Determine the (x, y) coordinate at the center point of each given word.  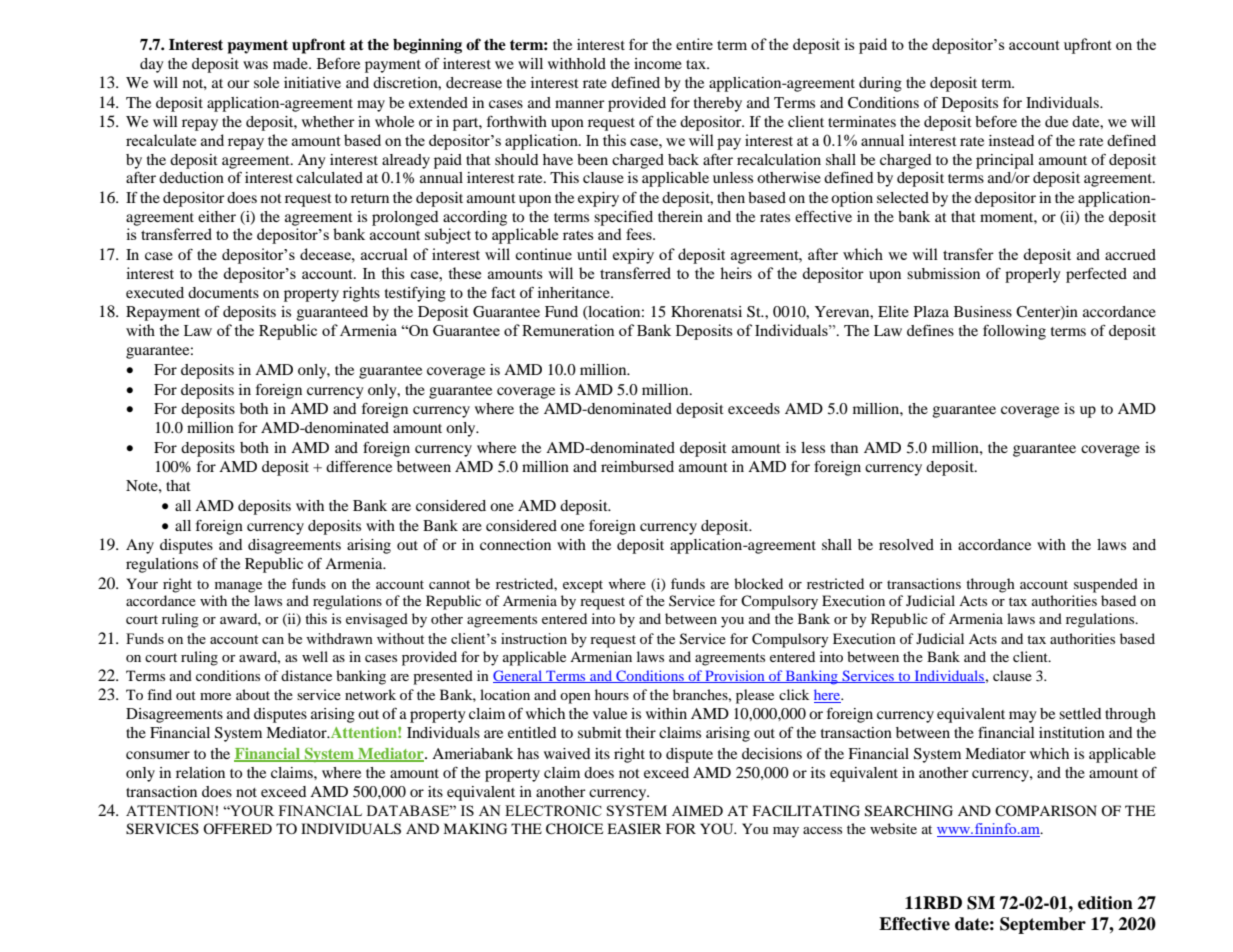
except (583, 586)
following (1014, 332)
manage (238, 587)
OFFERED (237, 828)
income (658, 63)
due (1056, 121)
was (255, 65)
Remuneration (568, 330)
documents (223, 292)
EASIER (634, 829)
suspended (1106, 585)
